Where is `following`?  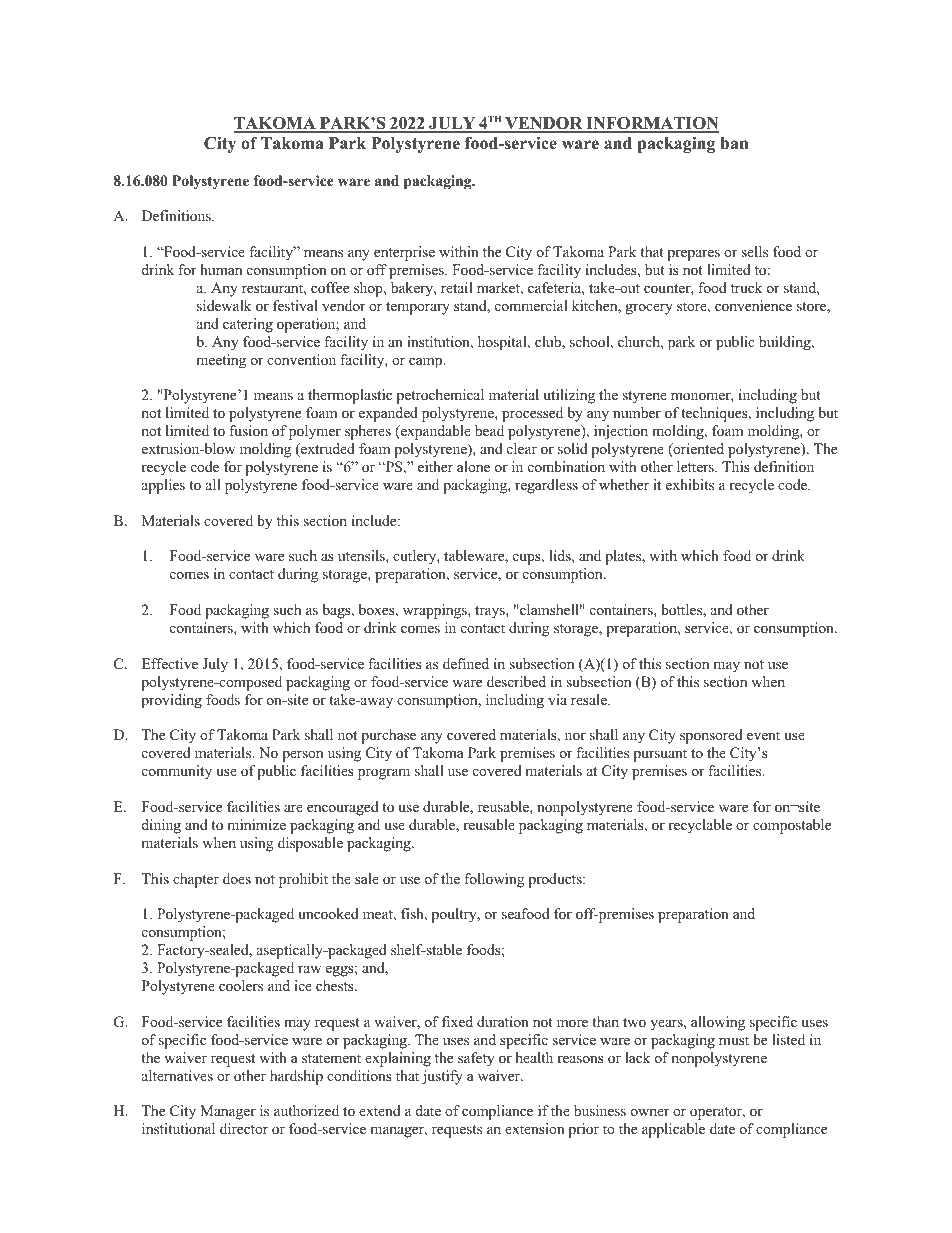
following is located at coordinates (494, 880).
